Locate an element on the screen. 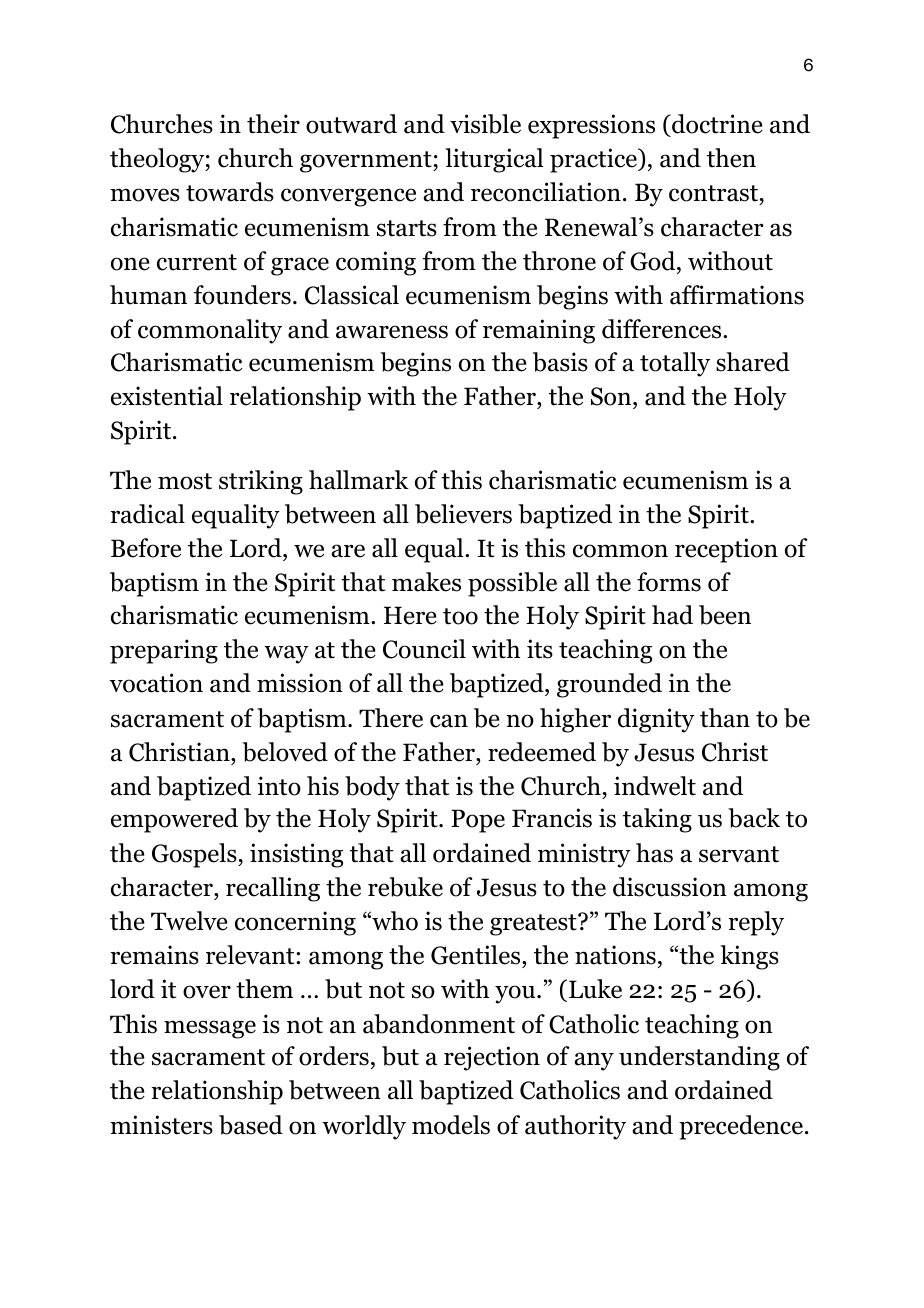  reception is located at coordinates (726, 550).
